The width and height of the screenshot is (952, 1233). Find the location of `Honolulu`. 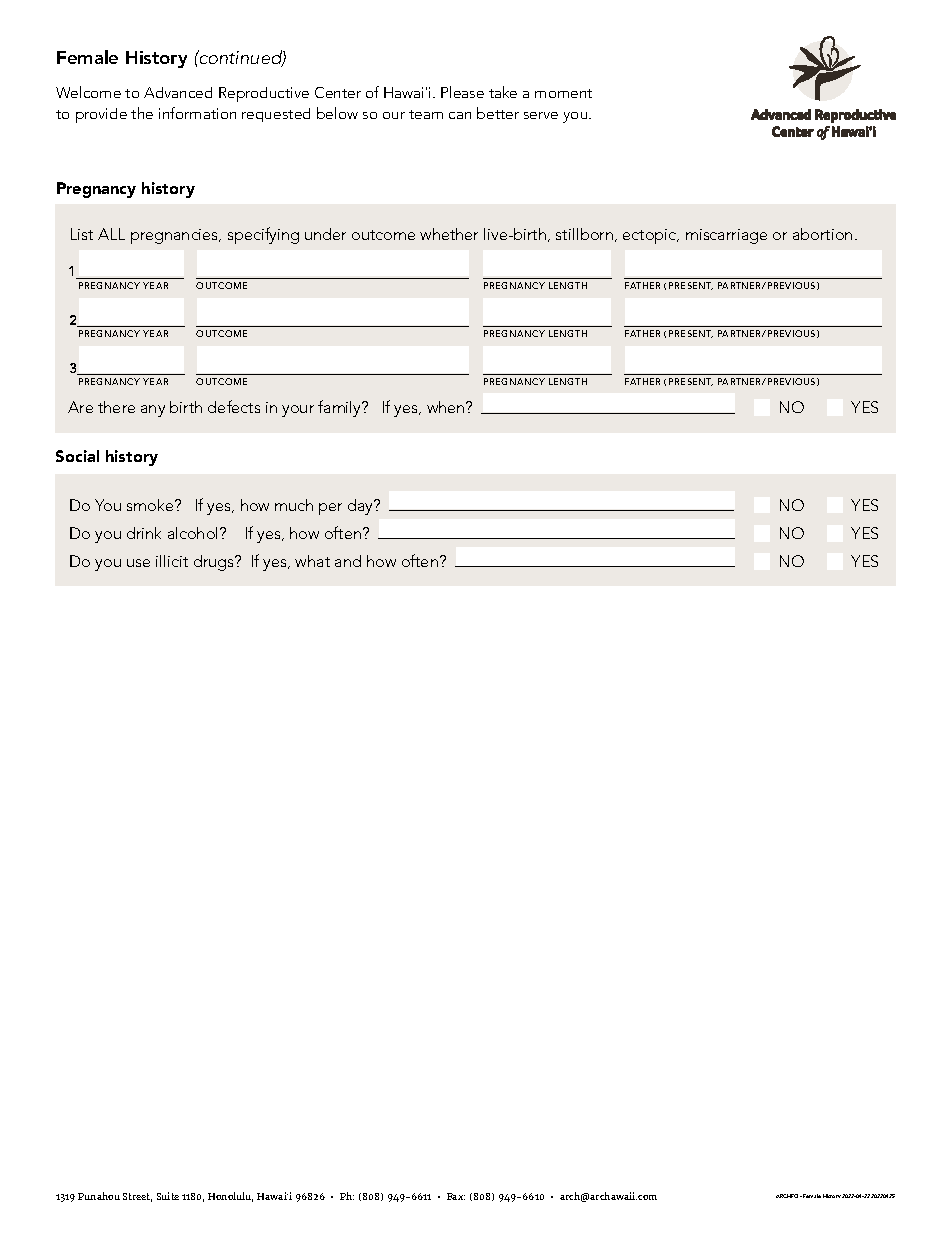

Honolulu is located at coordinates (230, 1197).
